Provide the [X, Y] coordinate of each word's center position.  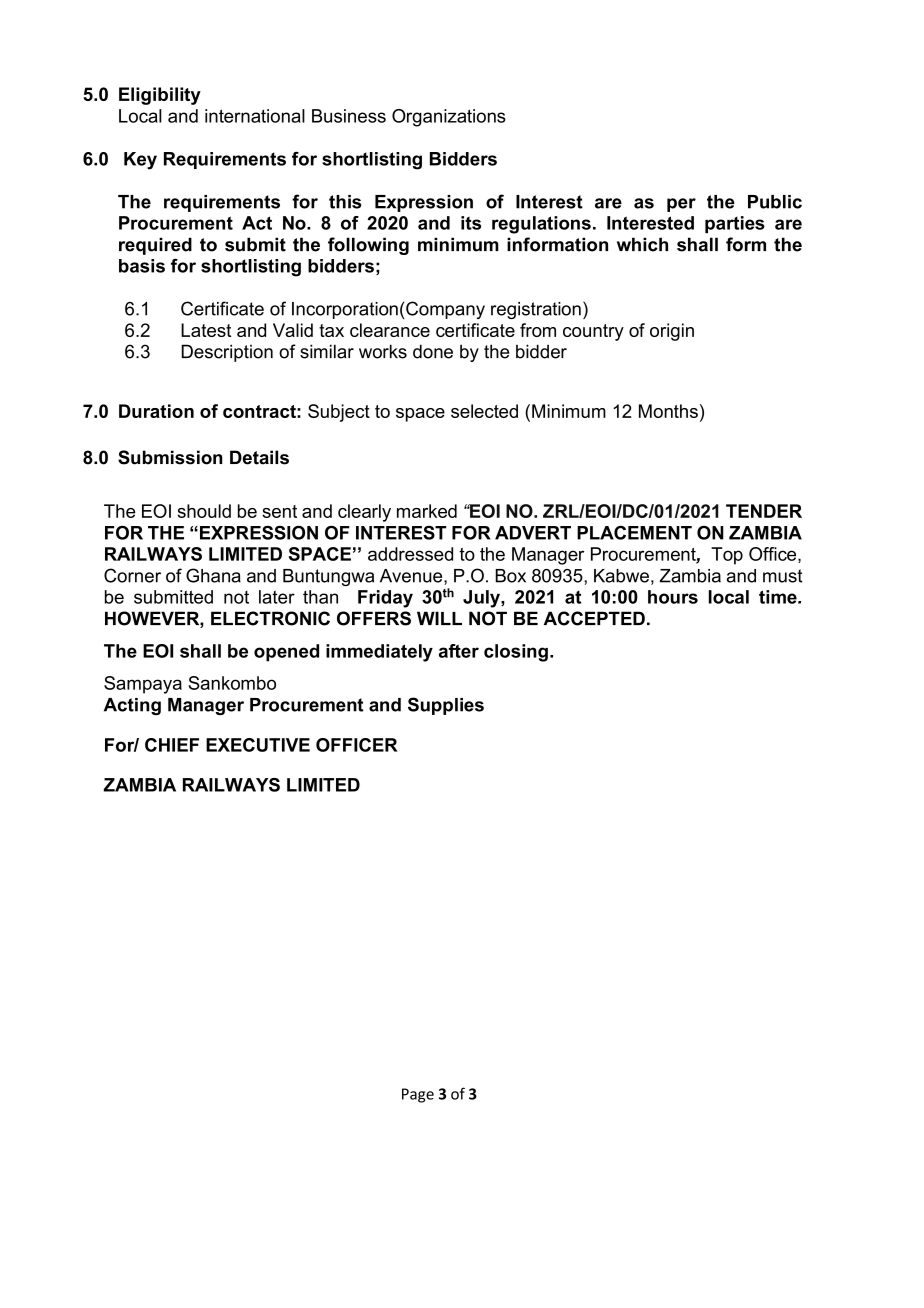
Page [418, 1095]
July [482, 599]
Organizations [449, 118]
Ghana [213, 575]
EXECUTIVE [258, 745]
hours [673, 597]
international [255, 116]
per [681, 205]
